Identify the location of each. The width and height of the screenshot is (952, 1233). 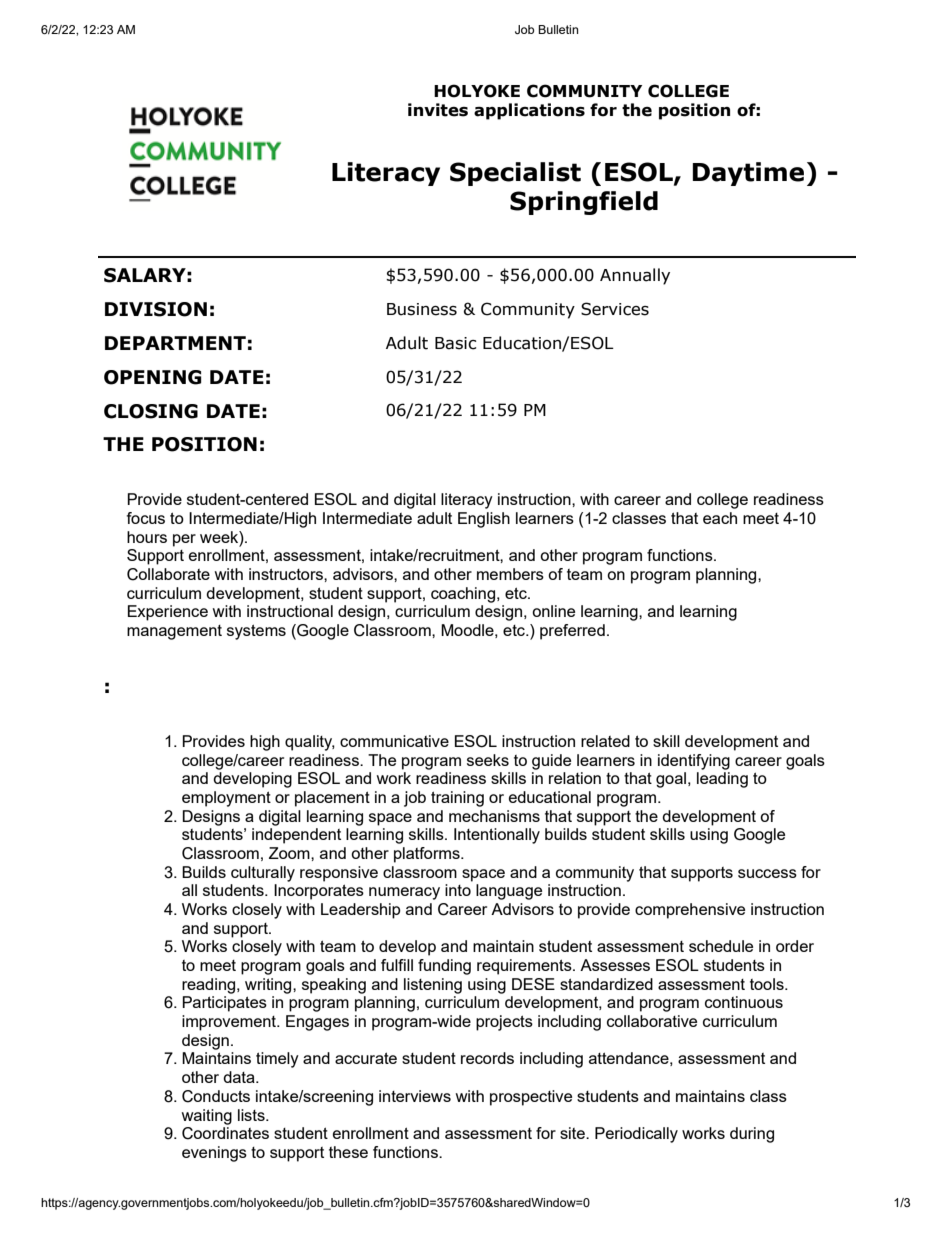
(720, 518).
